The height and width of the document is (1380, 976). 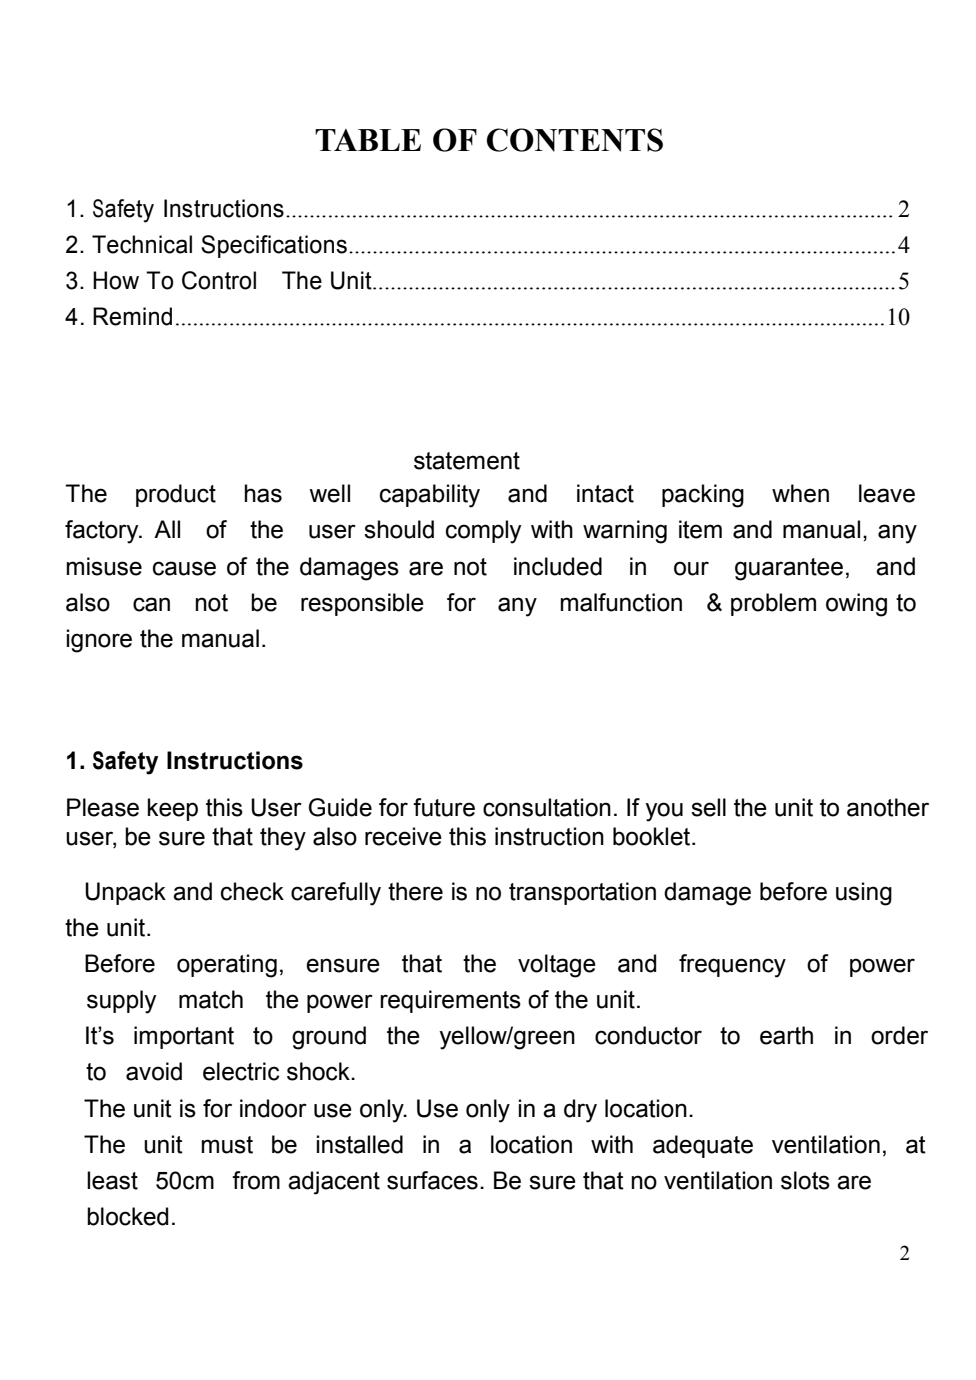 What do you see at coordinates (800, 493) in the document?
I see `when` at bounding box center [800, 493].
